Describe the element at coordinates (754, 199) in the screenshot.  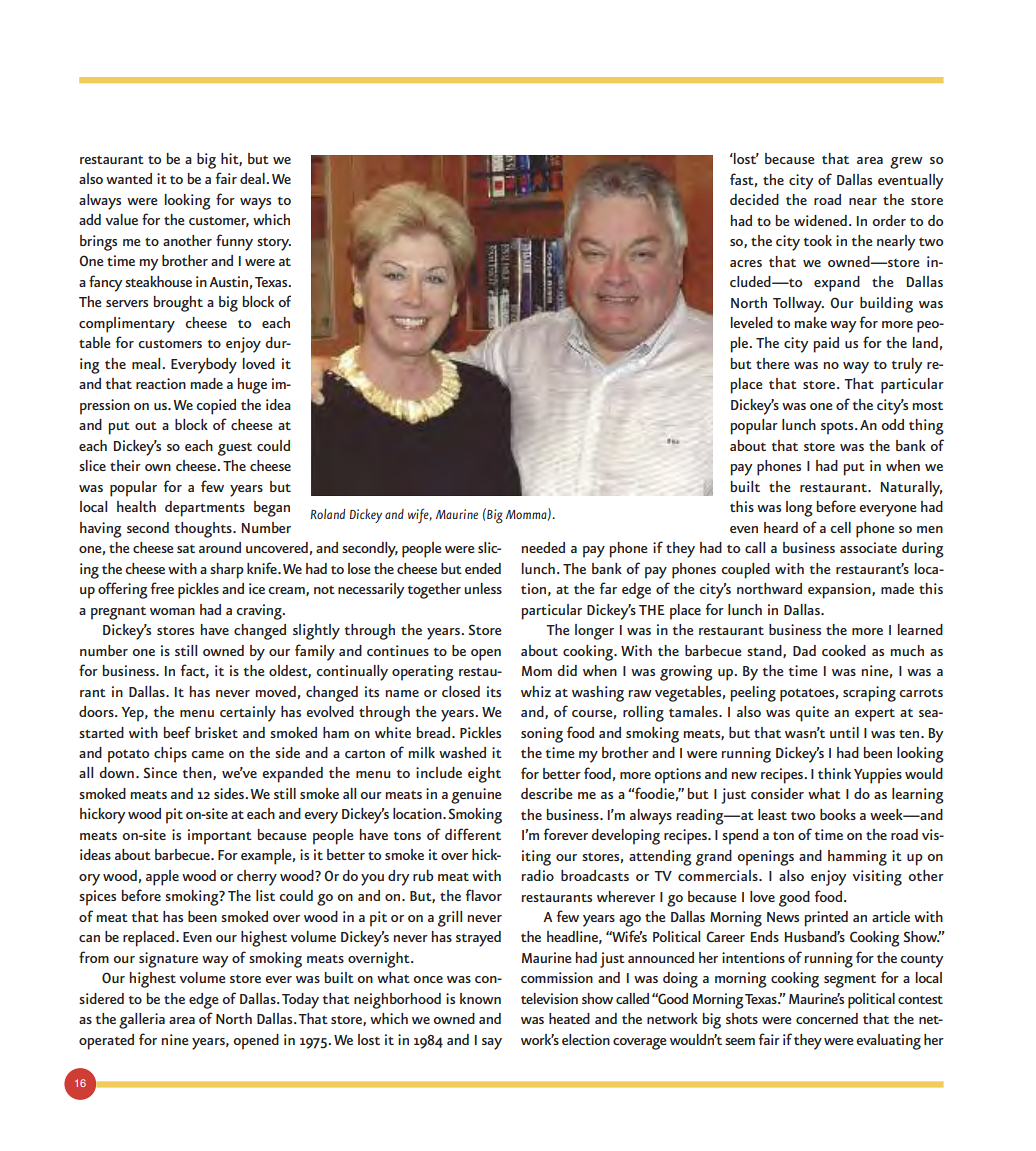
I see `decided` at that location.
